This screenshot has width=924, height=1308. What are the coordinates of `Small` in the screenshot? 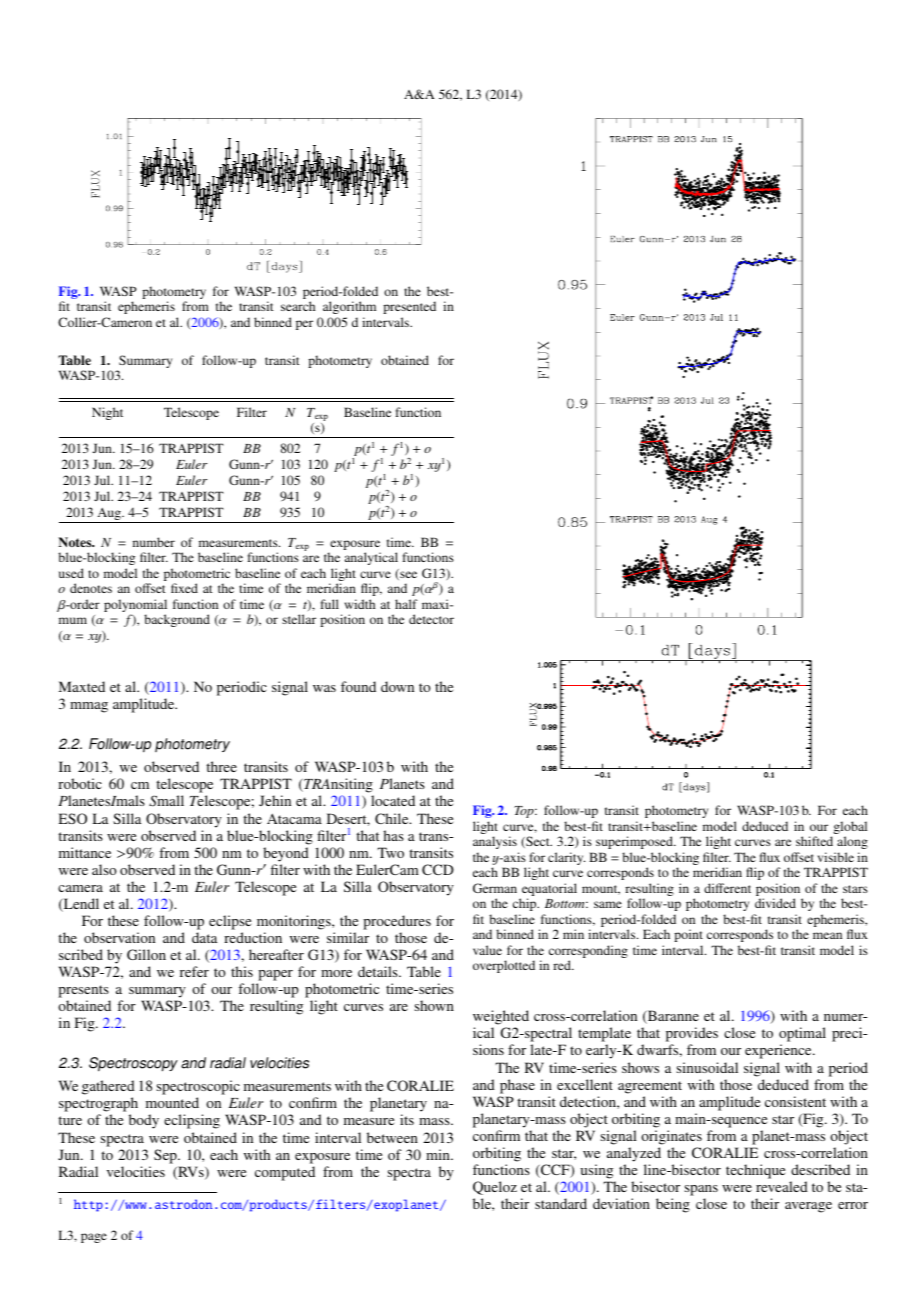 It's located at (166, 801).
